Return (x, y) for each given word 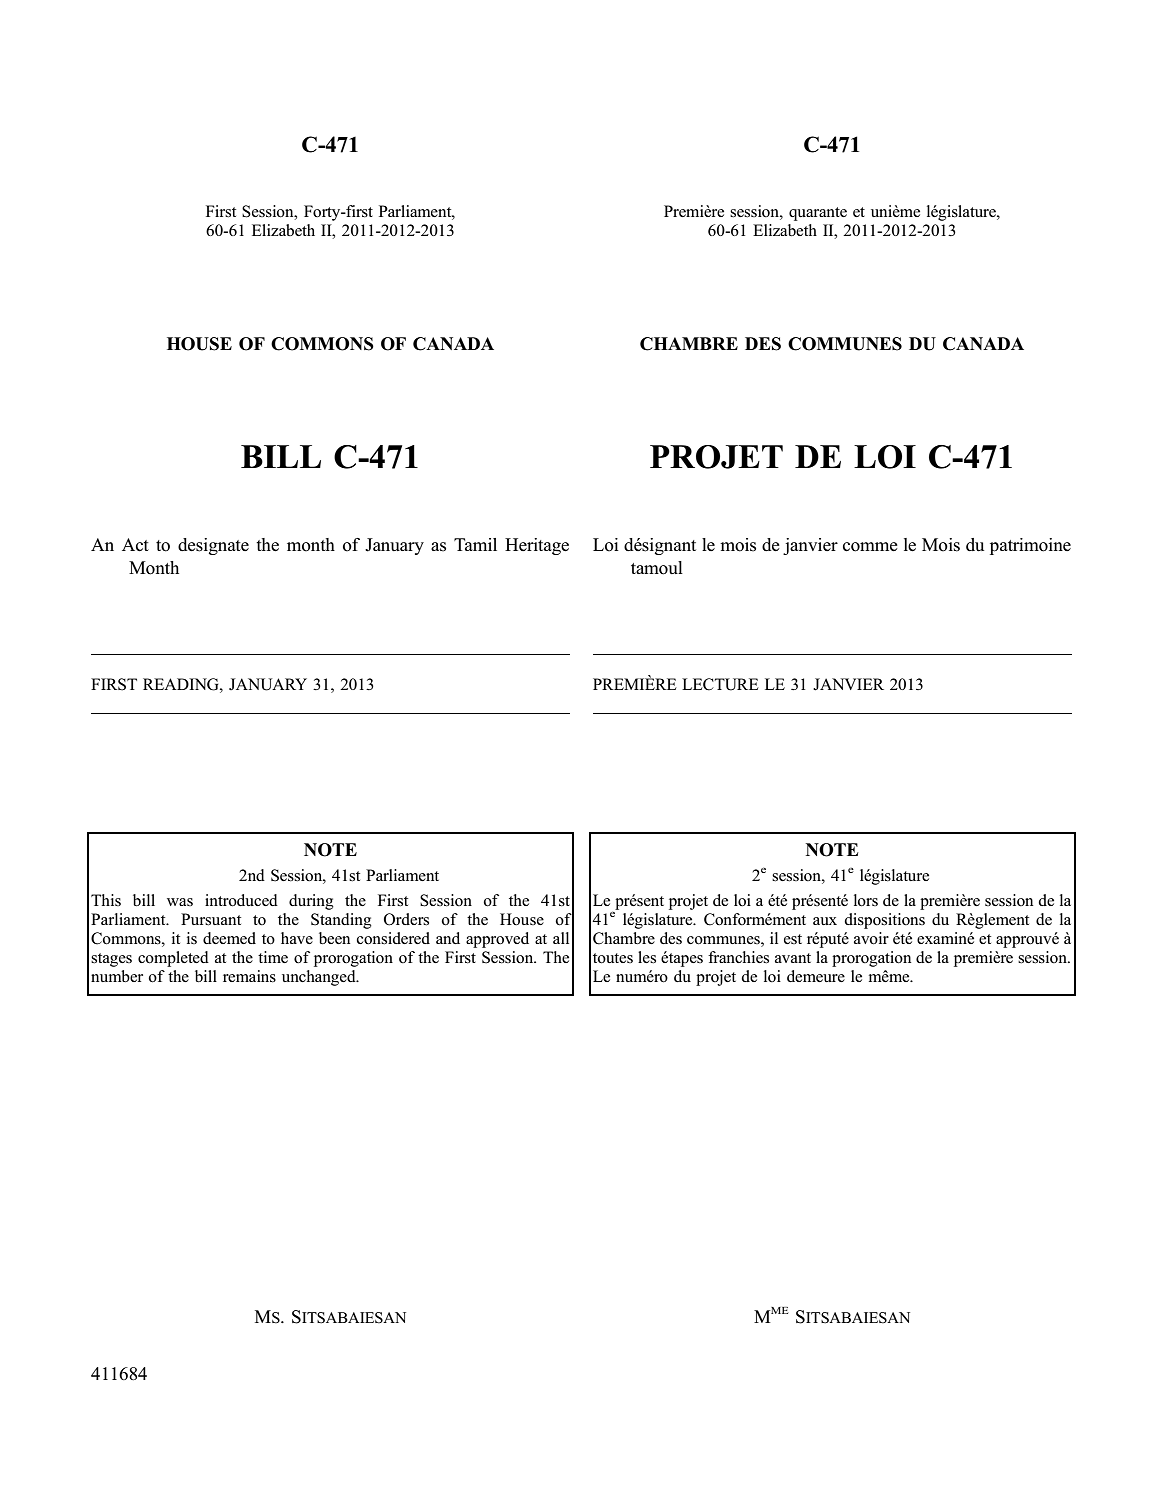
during (311, 902)
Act (135, 545)
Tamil (475, 544)
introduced (241, 900)
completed (173, 959)
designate (213, 546)
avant (793, 958)
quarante (818, 214)
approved (497, 940)
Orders (406, 919)
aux (825, 921)
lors (866, 900)
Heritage (537, 546)
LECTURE (720, 684)
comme (870, 547)
